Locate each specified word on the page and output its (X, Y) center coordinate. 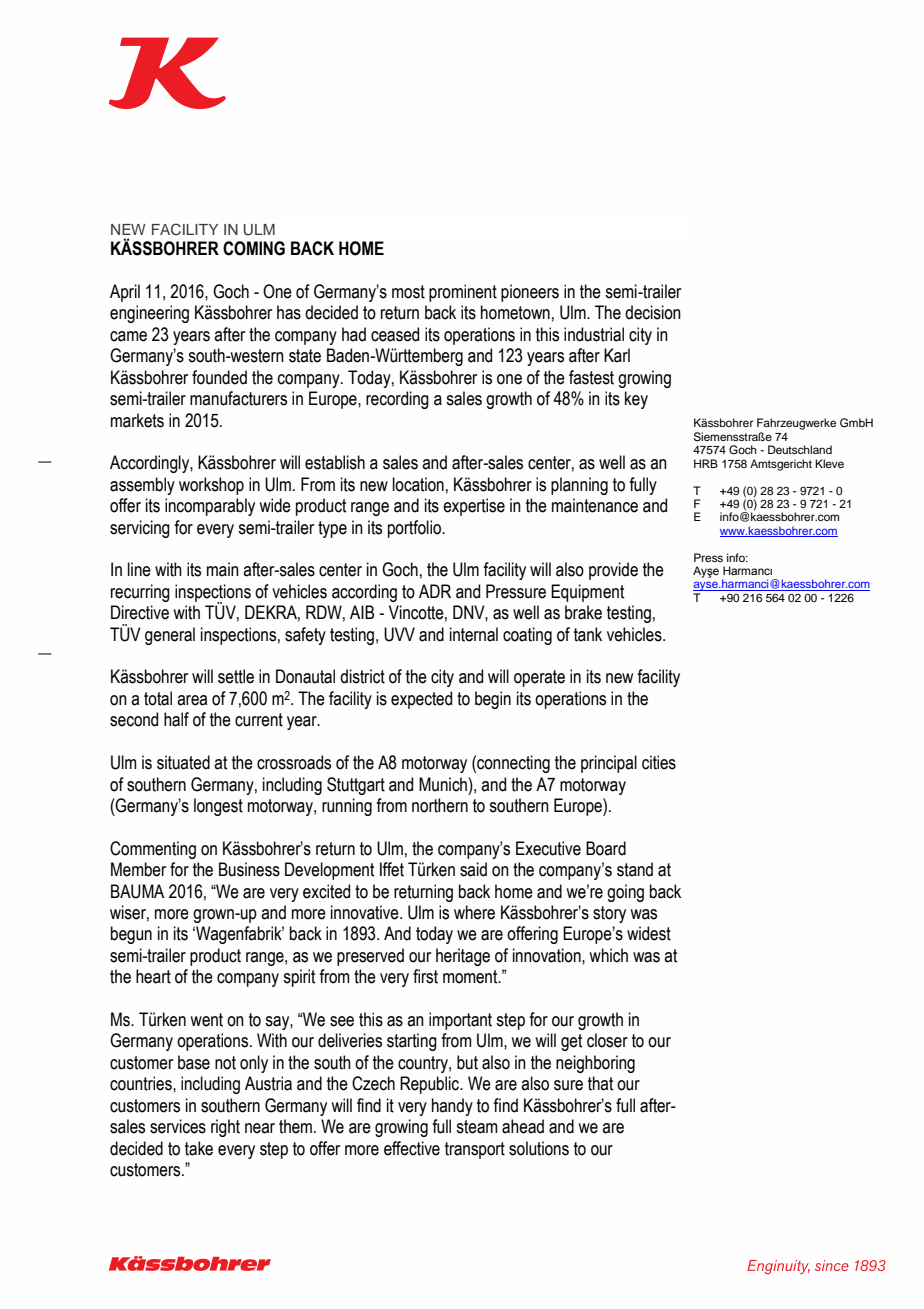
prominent (463, 293)
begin (493, 700)
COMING (254, 248)
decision (653, 312)
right (225, 1128)
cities (659, 762)
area (192, 700)
